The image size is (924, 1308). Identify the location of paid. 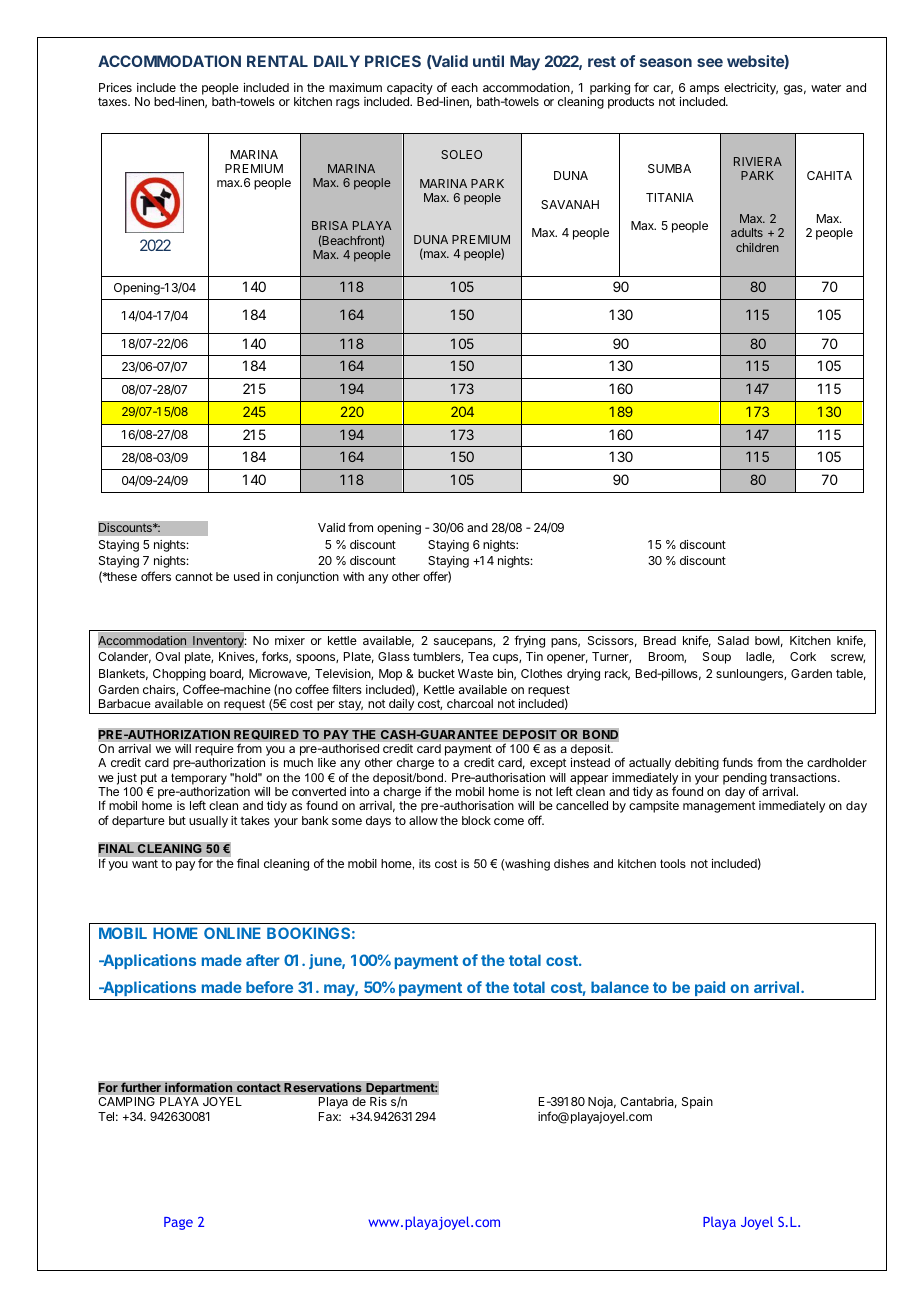
(710, 990).
